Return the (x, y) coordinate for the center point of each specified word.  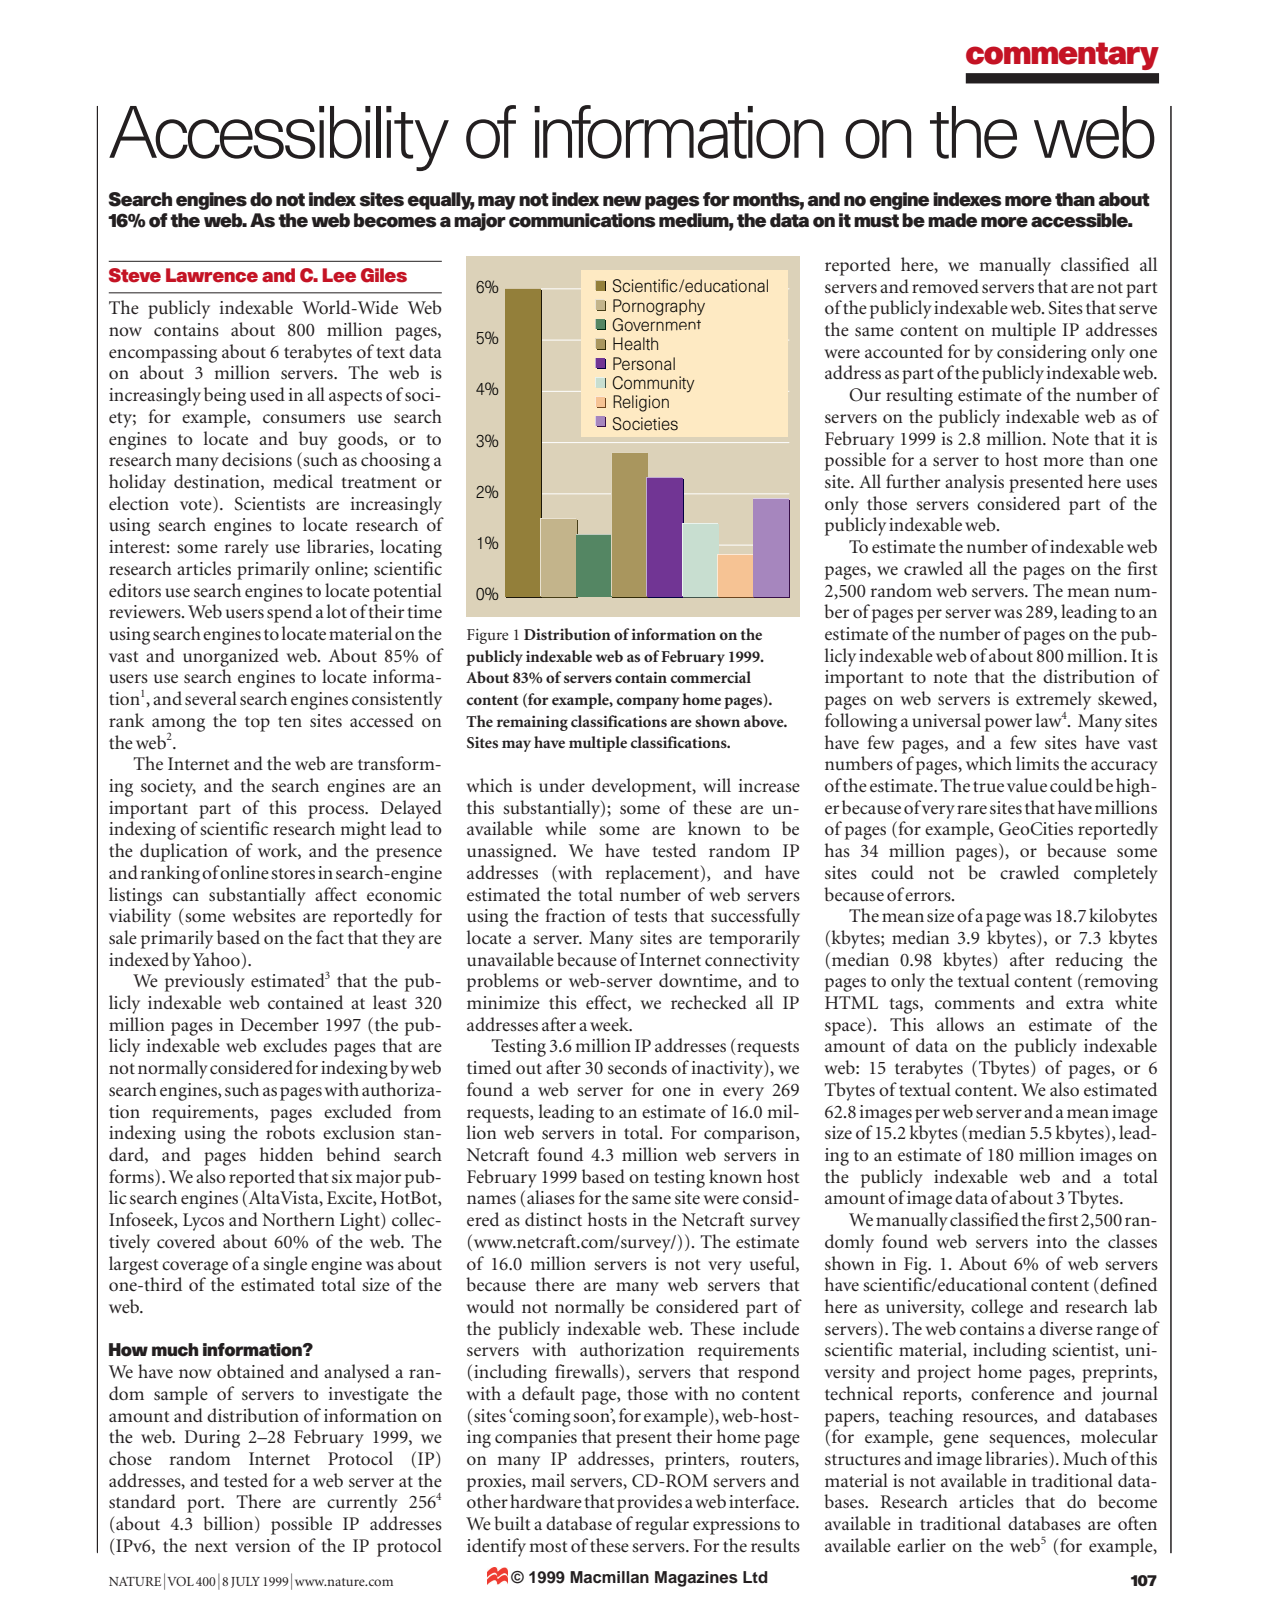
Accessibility (279, 138)
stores (293, 874)
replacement (654, 874)
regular (662, 1525)
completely (1116, 874)
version (263, 1546)
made (952, 220)
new (622, 201)
